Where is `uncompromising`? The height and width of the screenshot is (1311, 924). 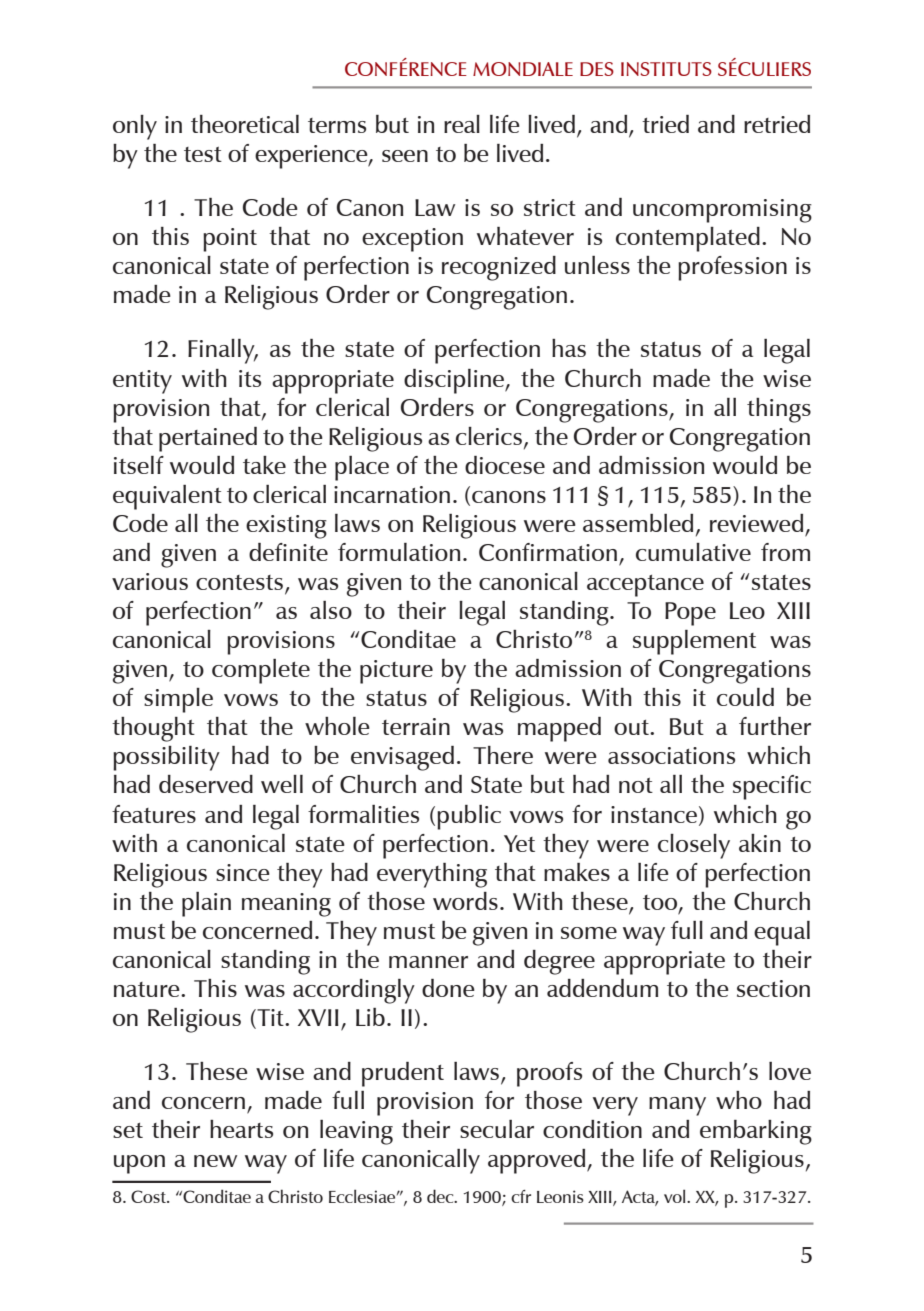 uncompromising is located at coordinates (722, 211).
